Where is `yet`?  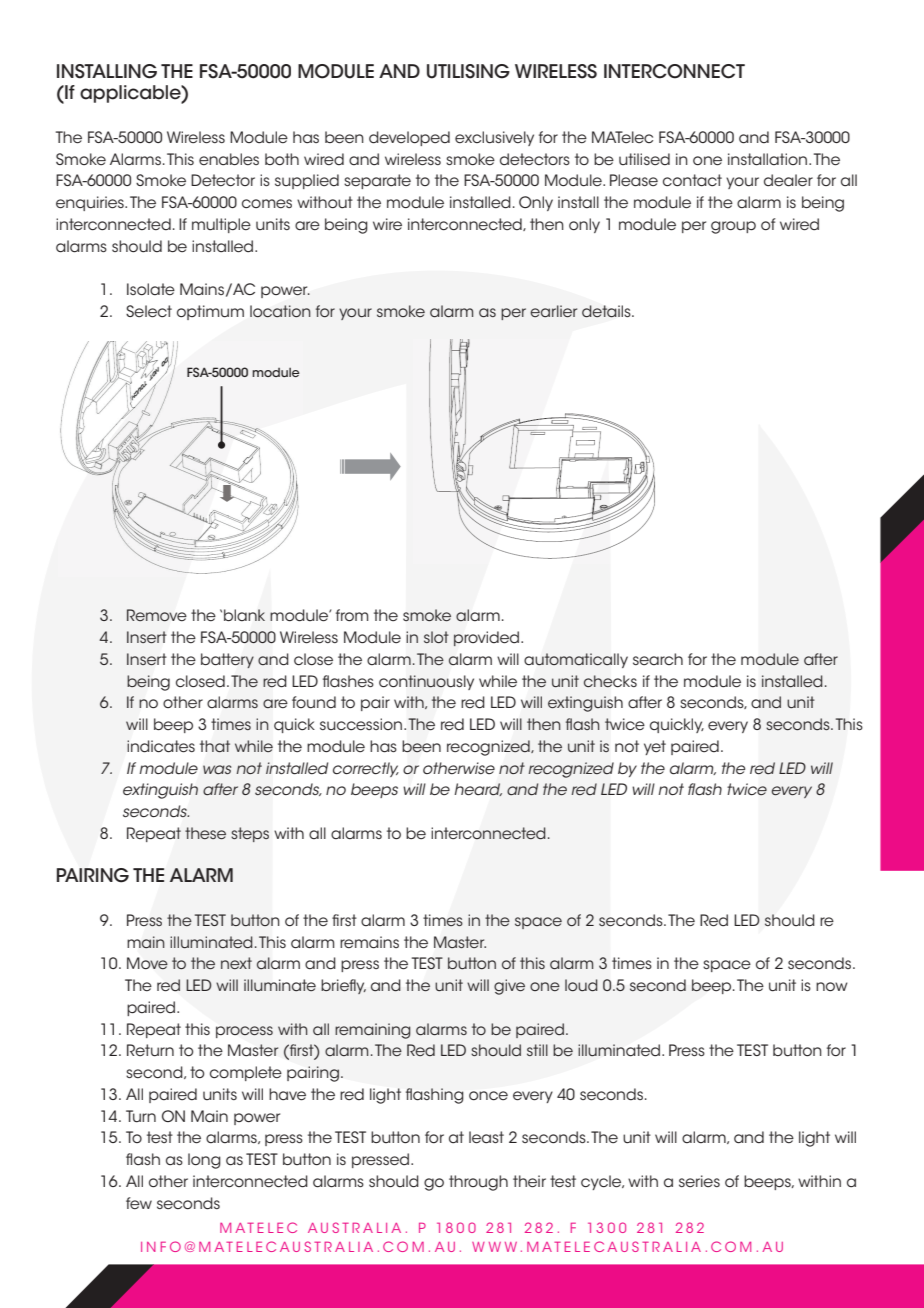 yet is located at coordinates (655, 747).
